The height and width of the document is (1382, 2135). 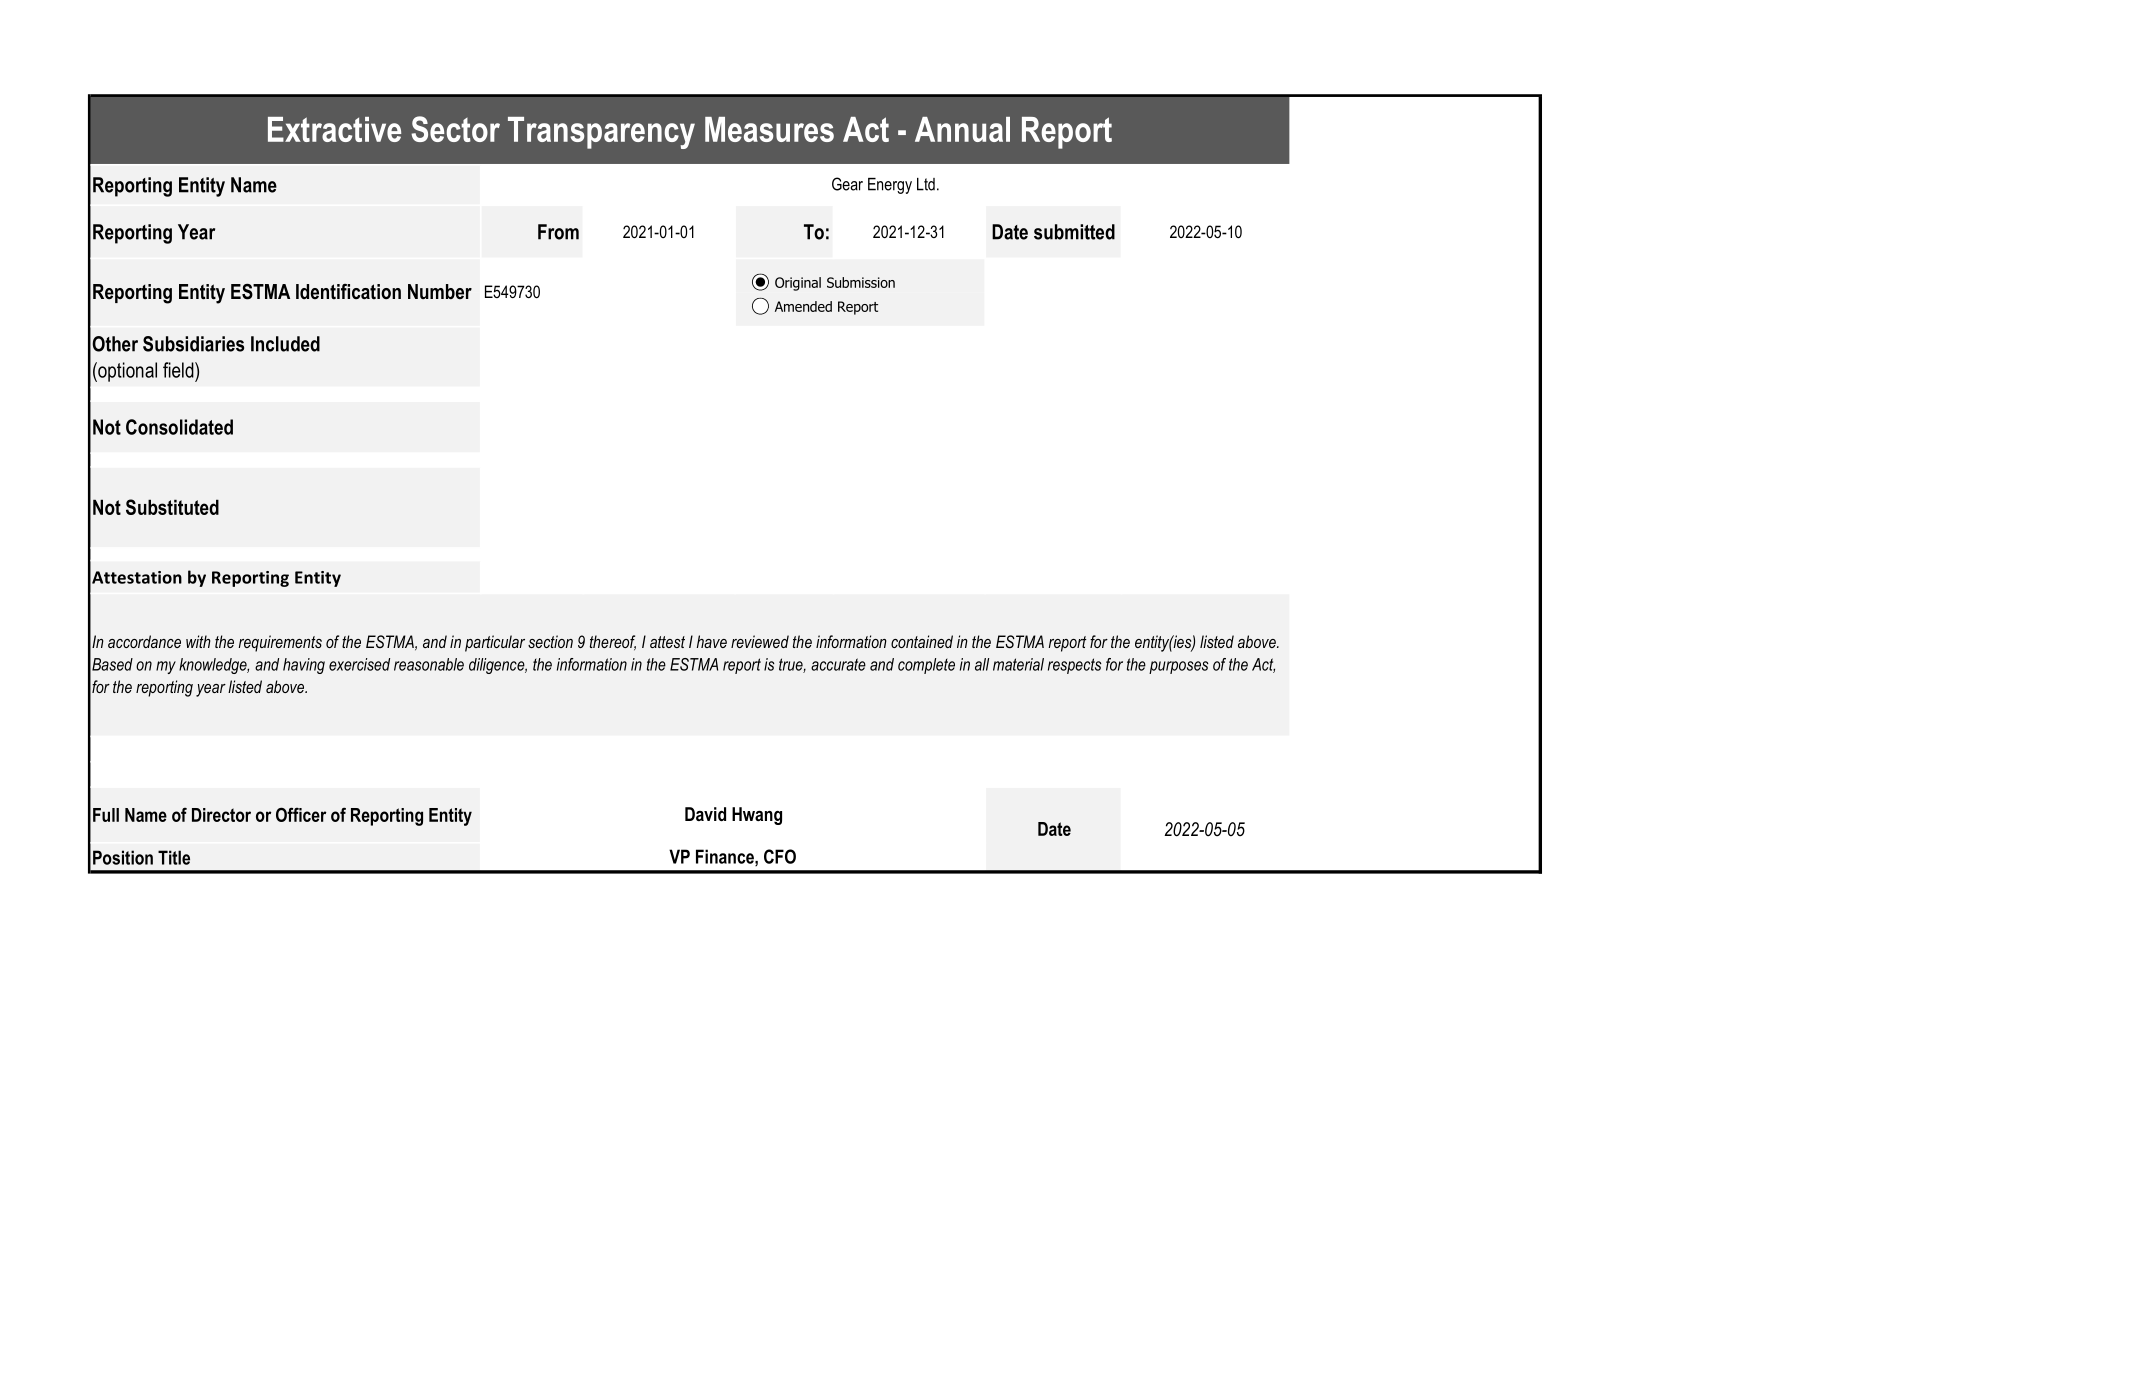 I want to click on contained, so click(x=922, y=641).
